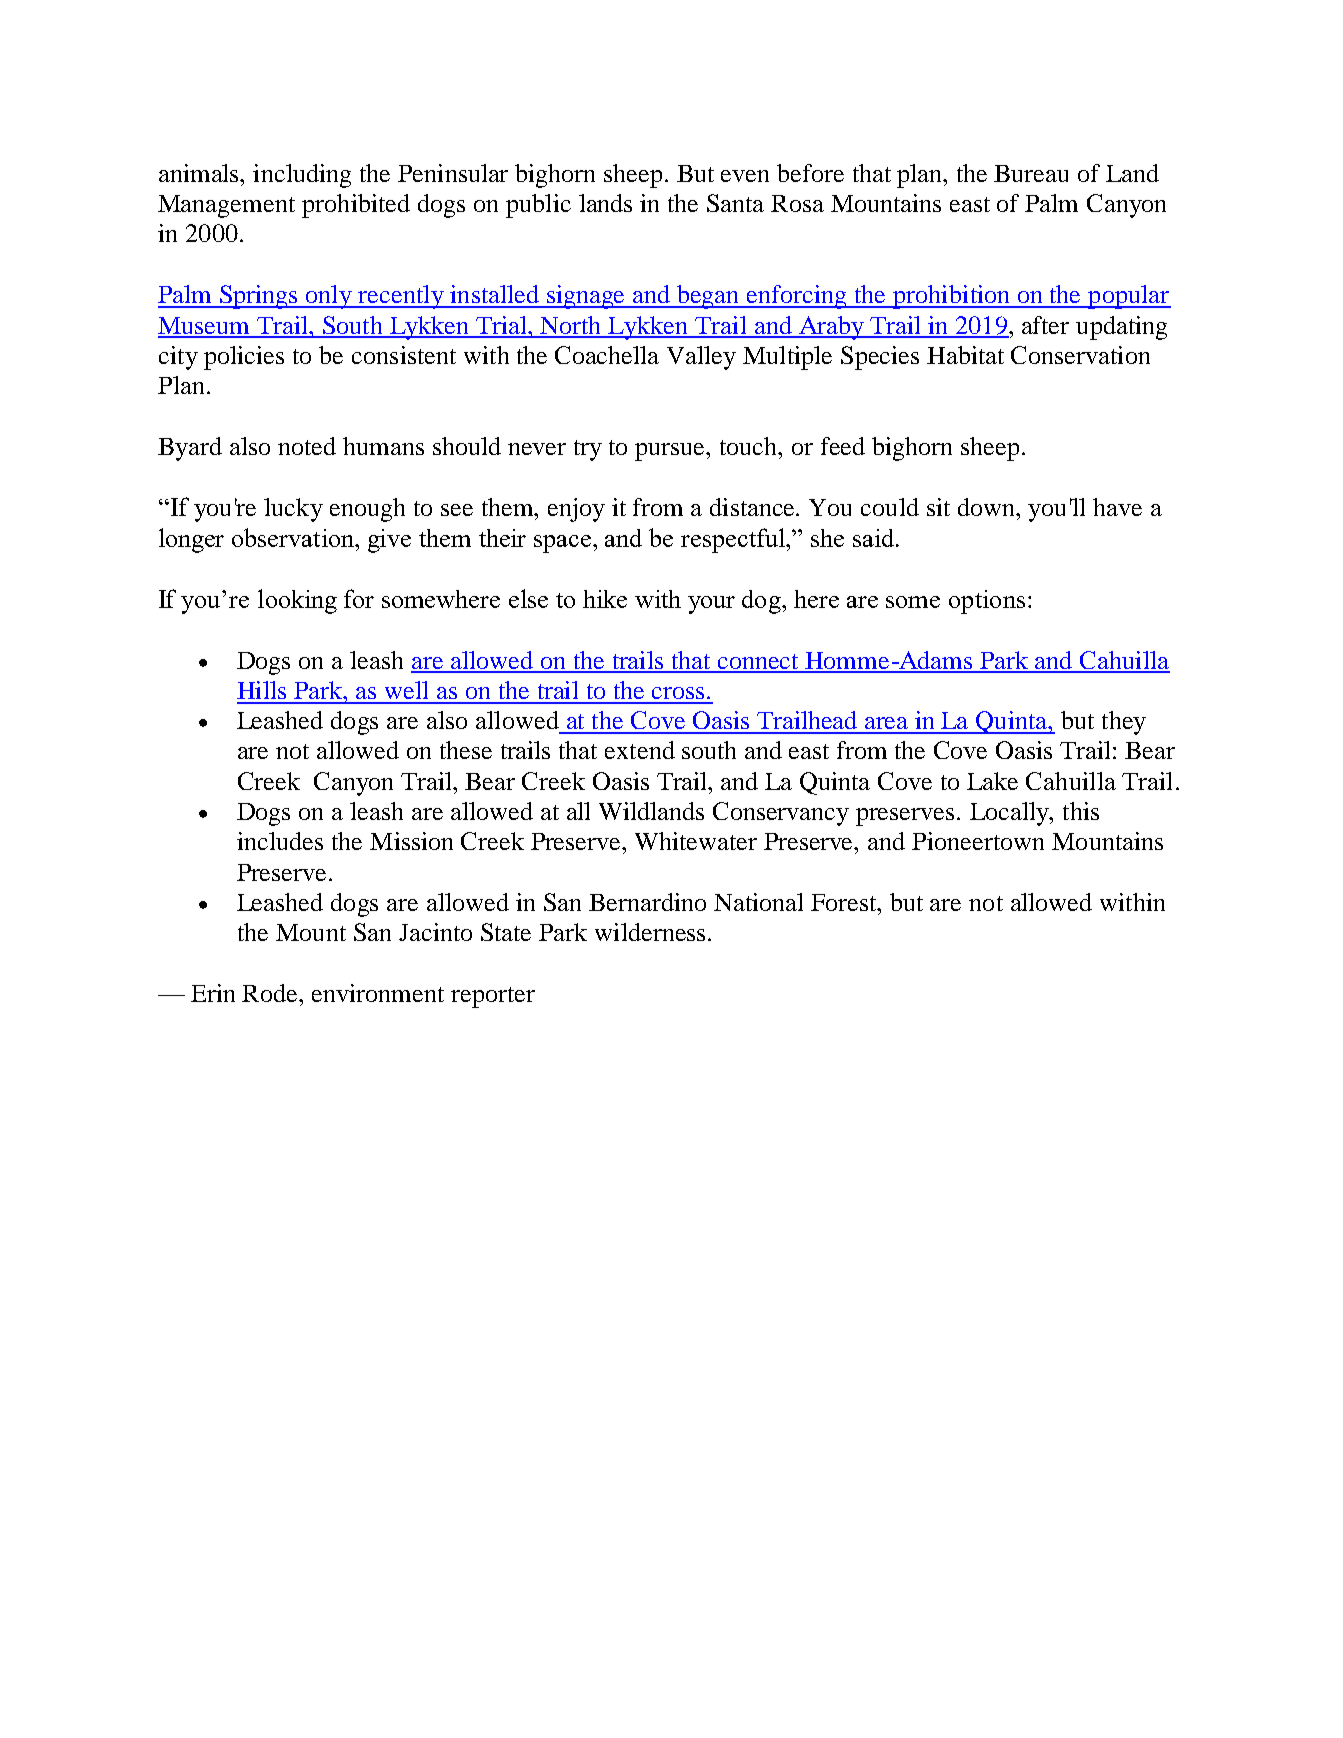 The height and width of the screenshot is (1738, 1343). What do you see at coordinates (1031, 173) in the screenshot?
I see `Bureau` at bounding box center [1031, 173].
